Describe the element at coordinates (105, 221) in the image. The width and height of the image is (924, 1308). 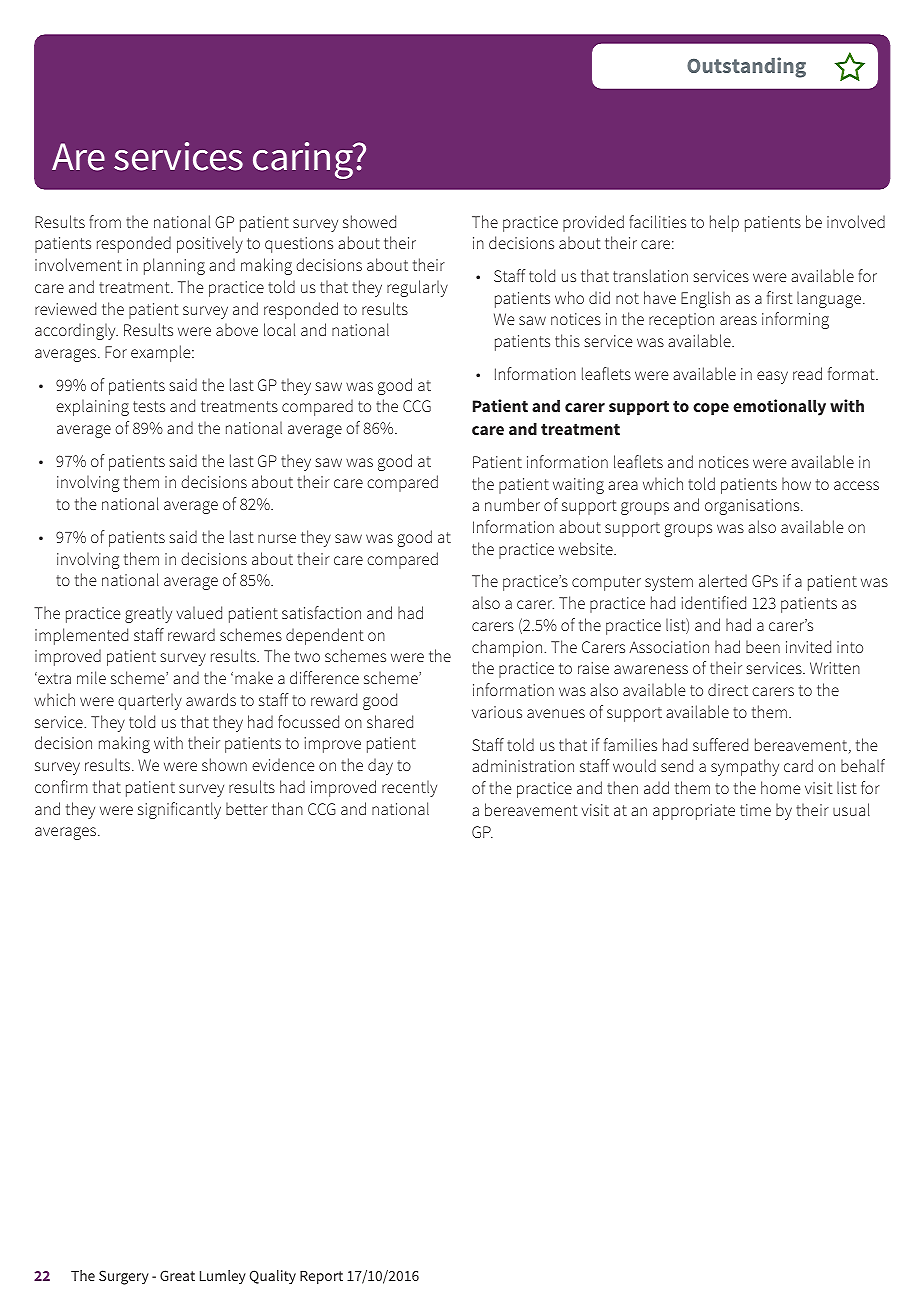
I see `from` at that location.
